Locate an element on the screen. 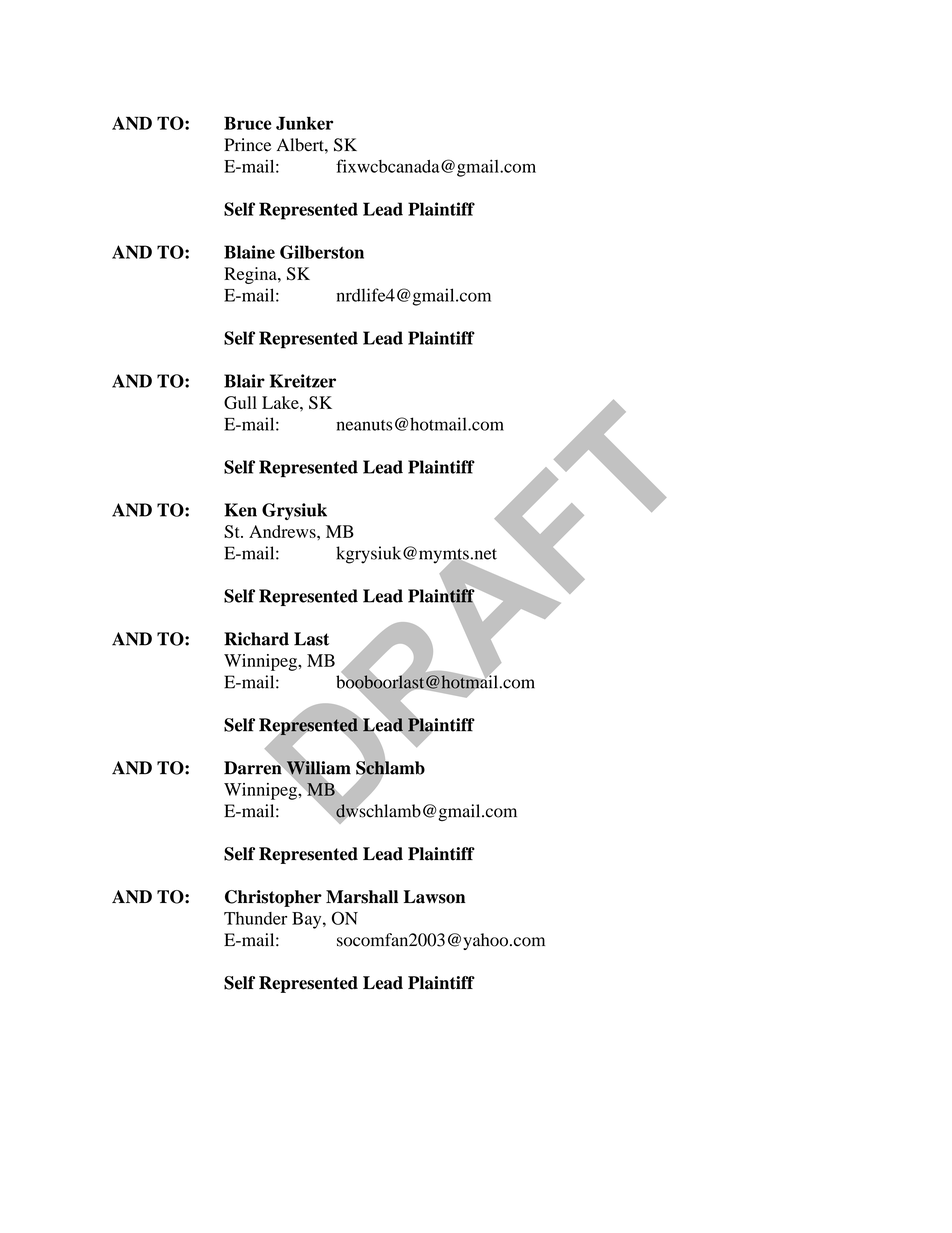  Blaine is located at coordinates (249, 252).
